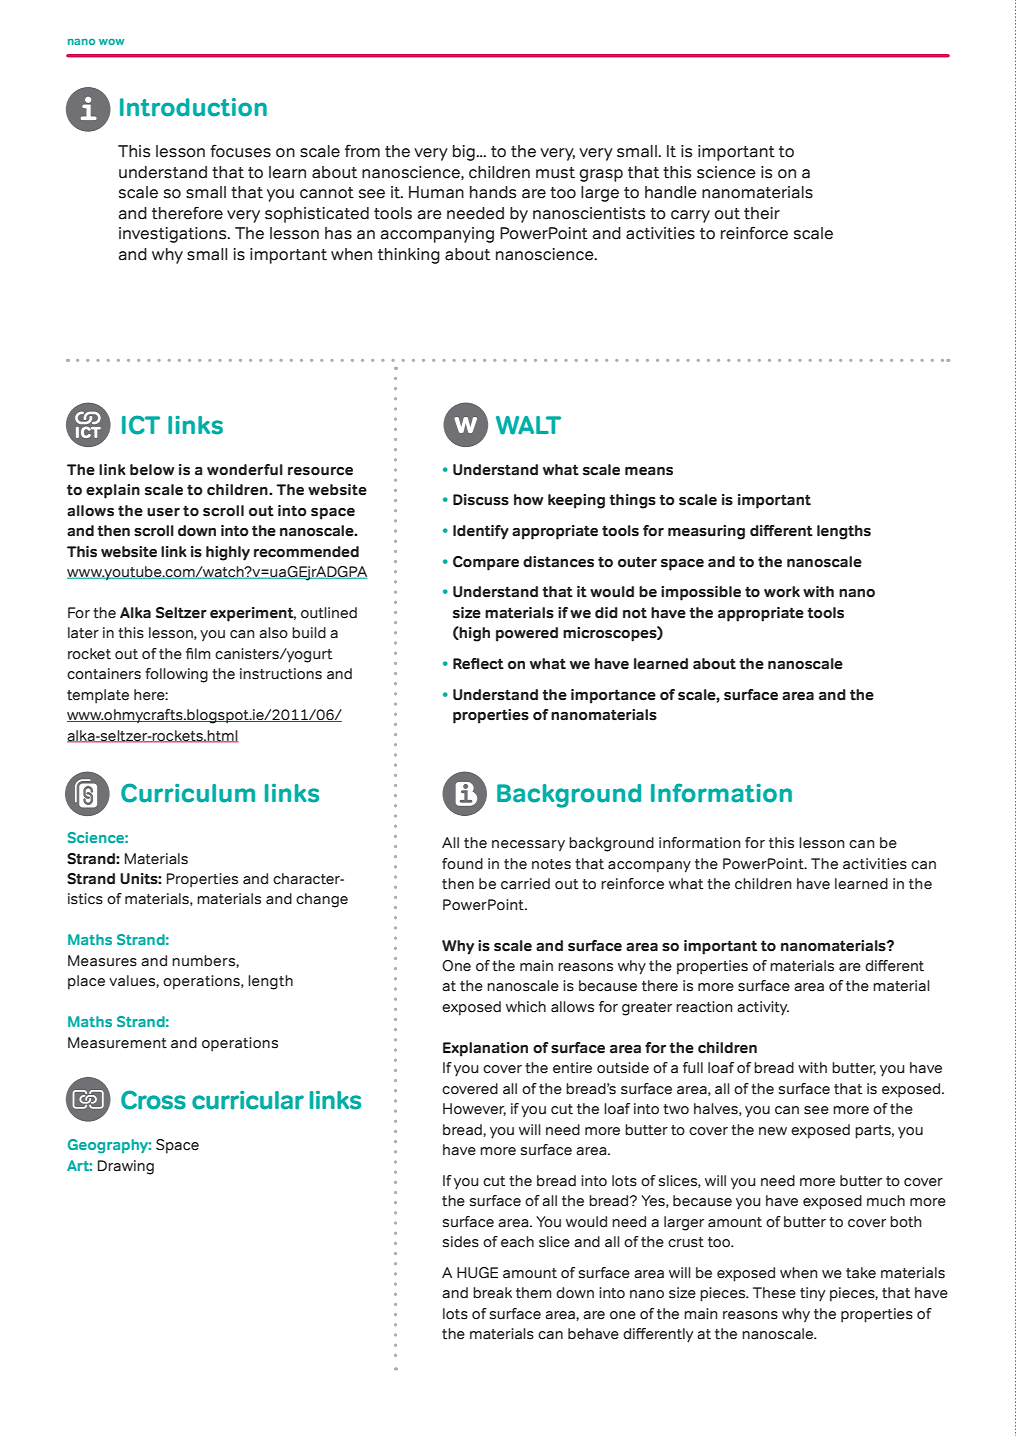 The width and height of the document is (1016, 1436). Describe the element at coordinates (481, 500) in the document. I see `Discuss` at that location.
